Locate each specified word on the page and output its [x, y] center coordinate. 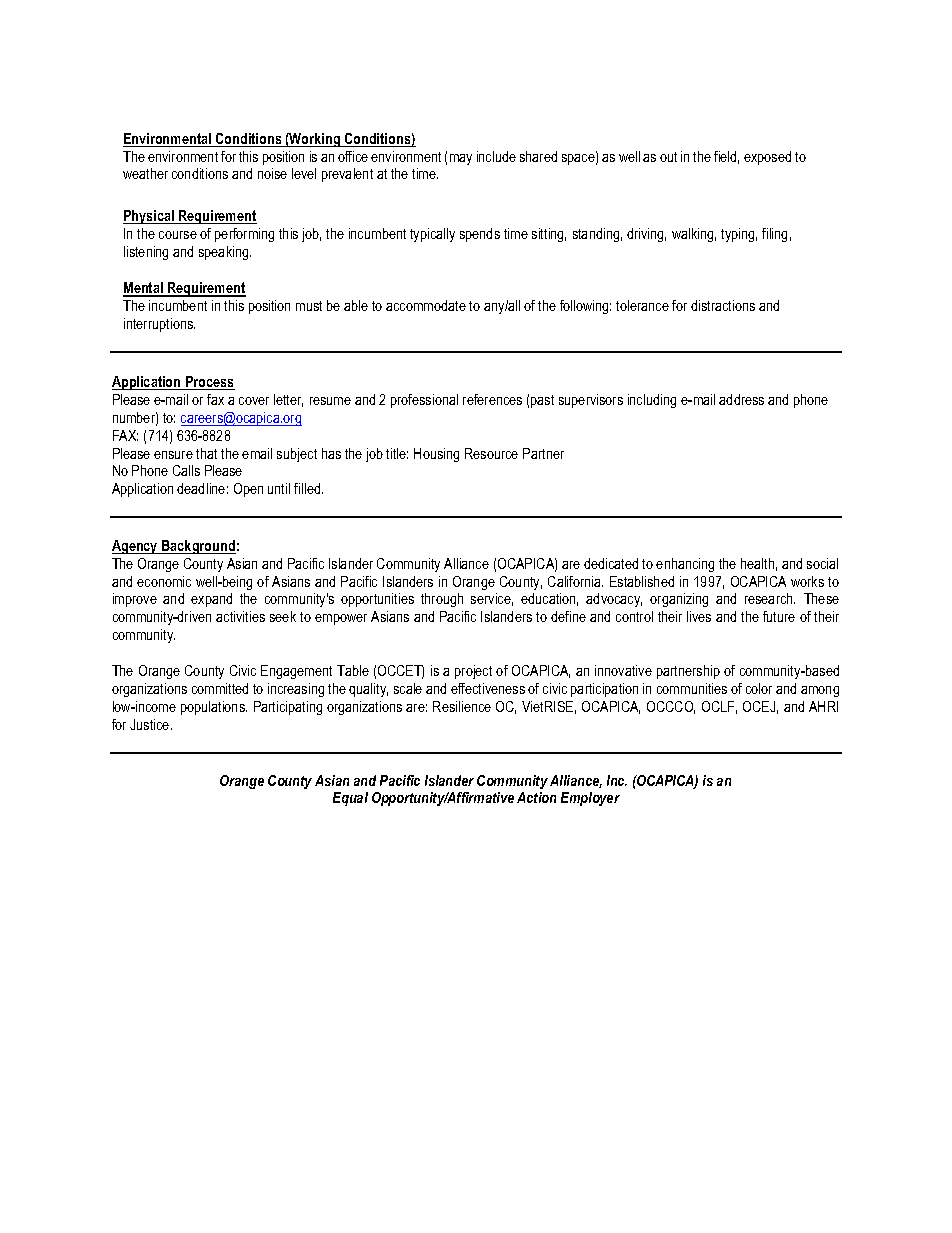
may [461, 159]
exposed [767, 158]
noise [272, 173]
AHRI [823, 706]
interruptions [159, 325]
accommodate [426, 305]
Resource [491, 453]
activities [240, 616]
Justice [151, 724]
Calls [186, 470]
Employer [590, 799]
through [442, 600]
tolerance [642, 305]
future [779, 616]
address [741, 399]
